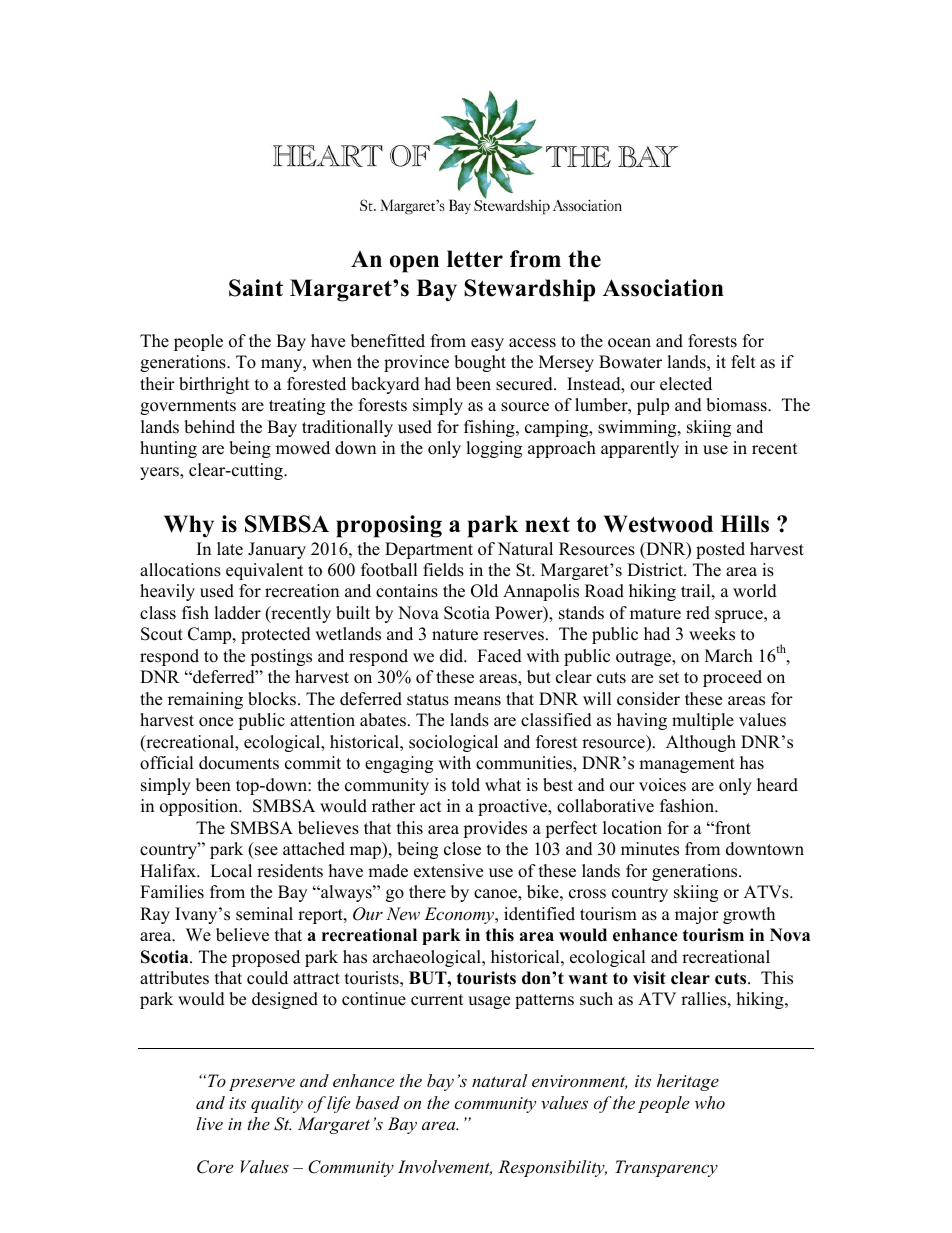 This screenshot has width=952, height=1233. What do you see at coordinates (703, 721) in the screenshot?
I see `multiple` at bounding box center [703, 721].
